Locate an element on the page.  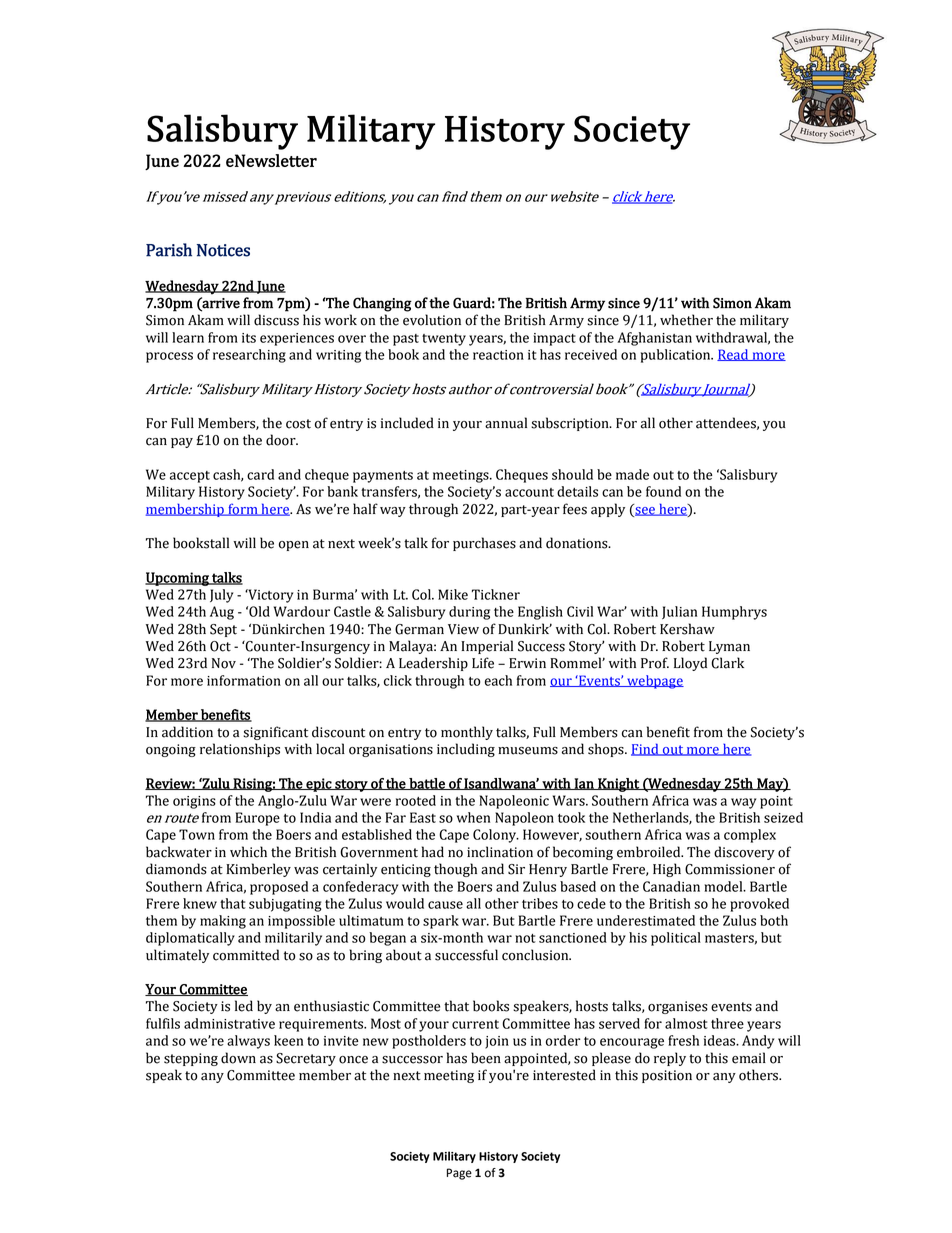
card is located at coordinates (260, 474).
